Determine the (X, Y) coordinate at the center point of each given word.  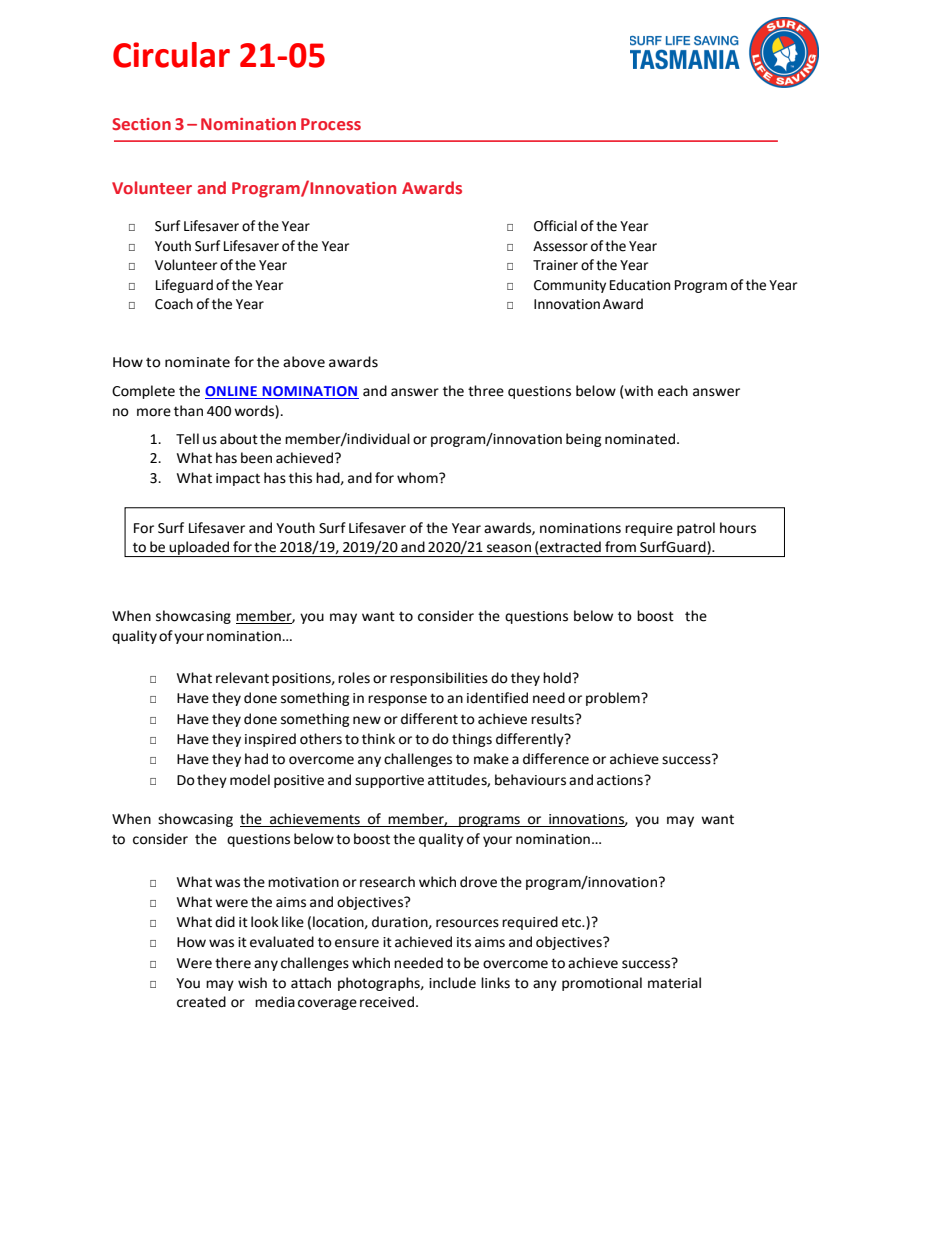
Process (331, 124)
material (674, 983)
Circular (171, 55)
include (452, 983)
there (233, 963)
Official (555, 226)
